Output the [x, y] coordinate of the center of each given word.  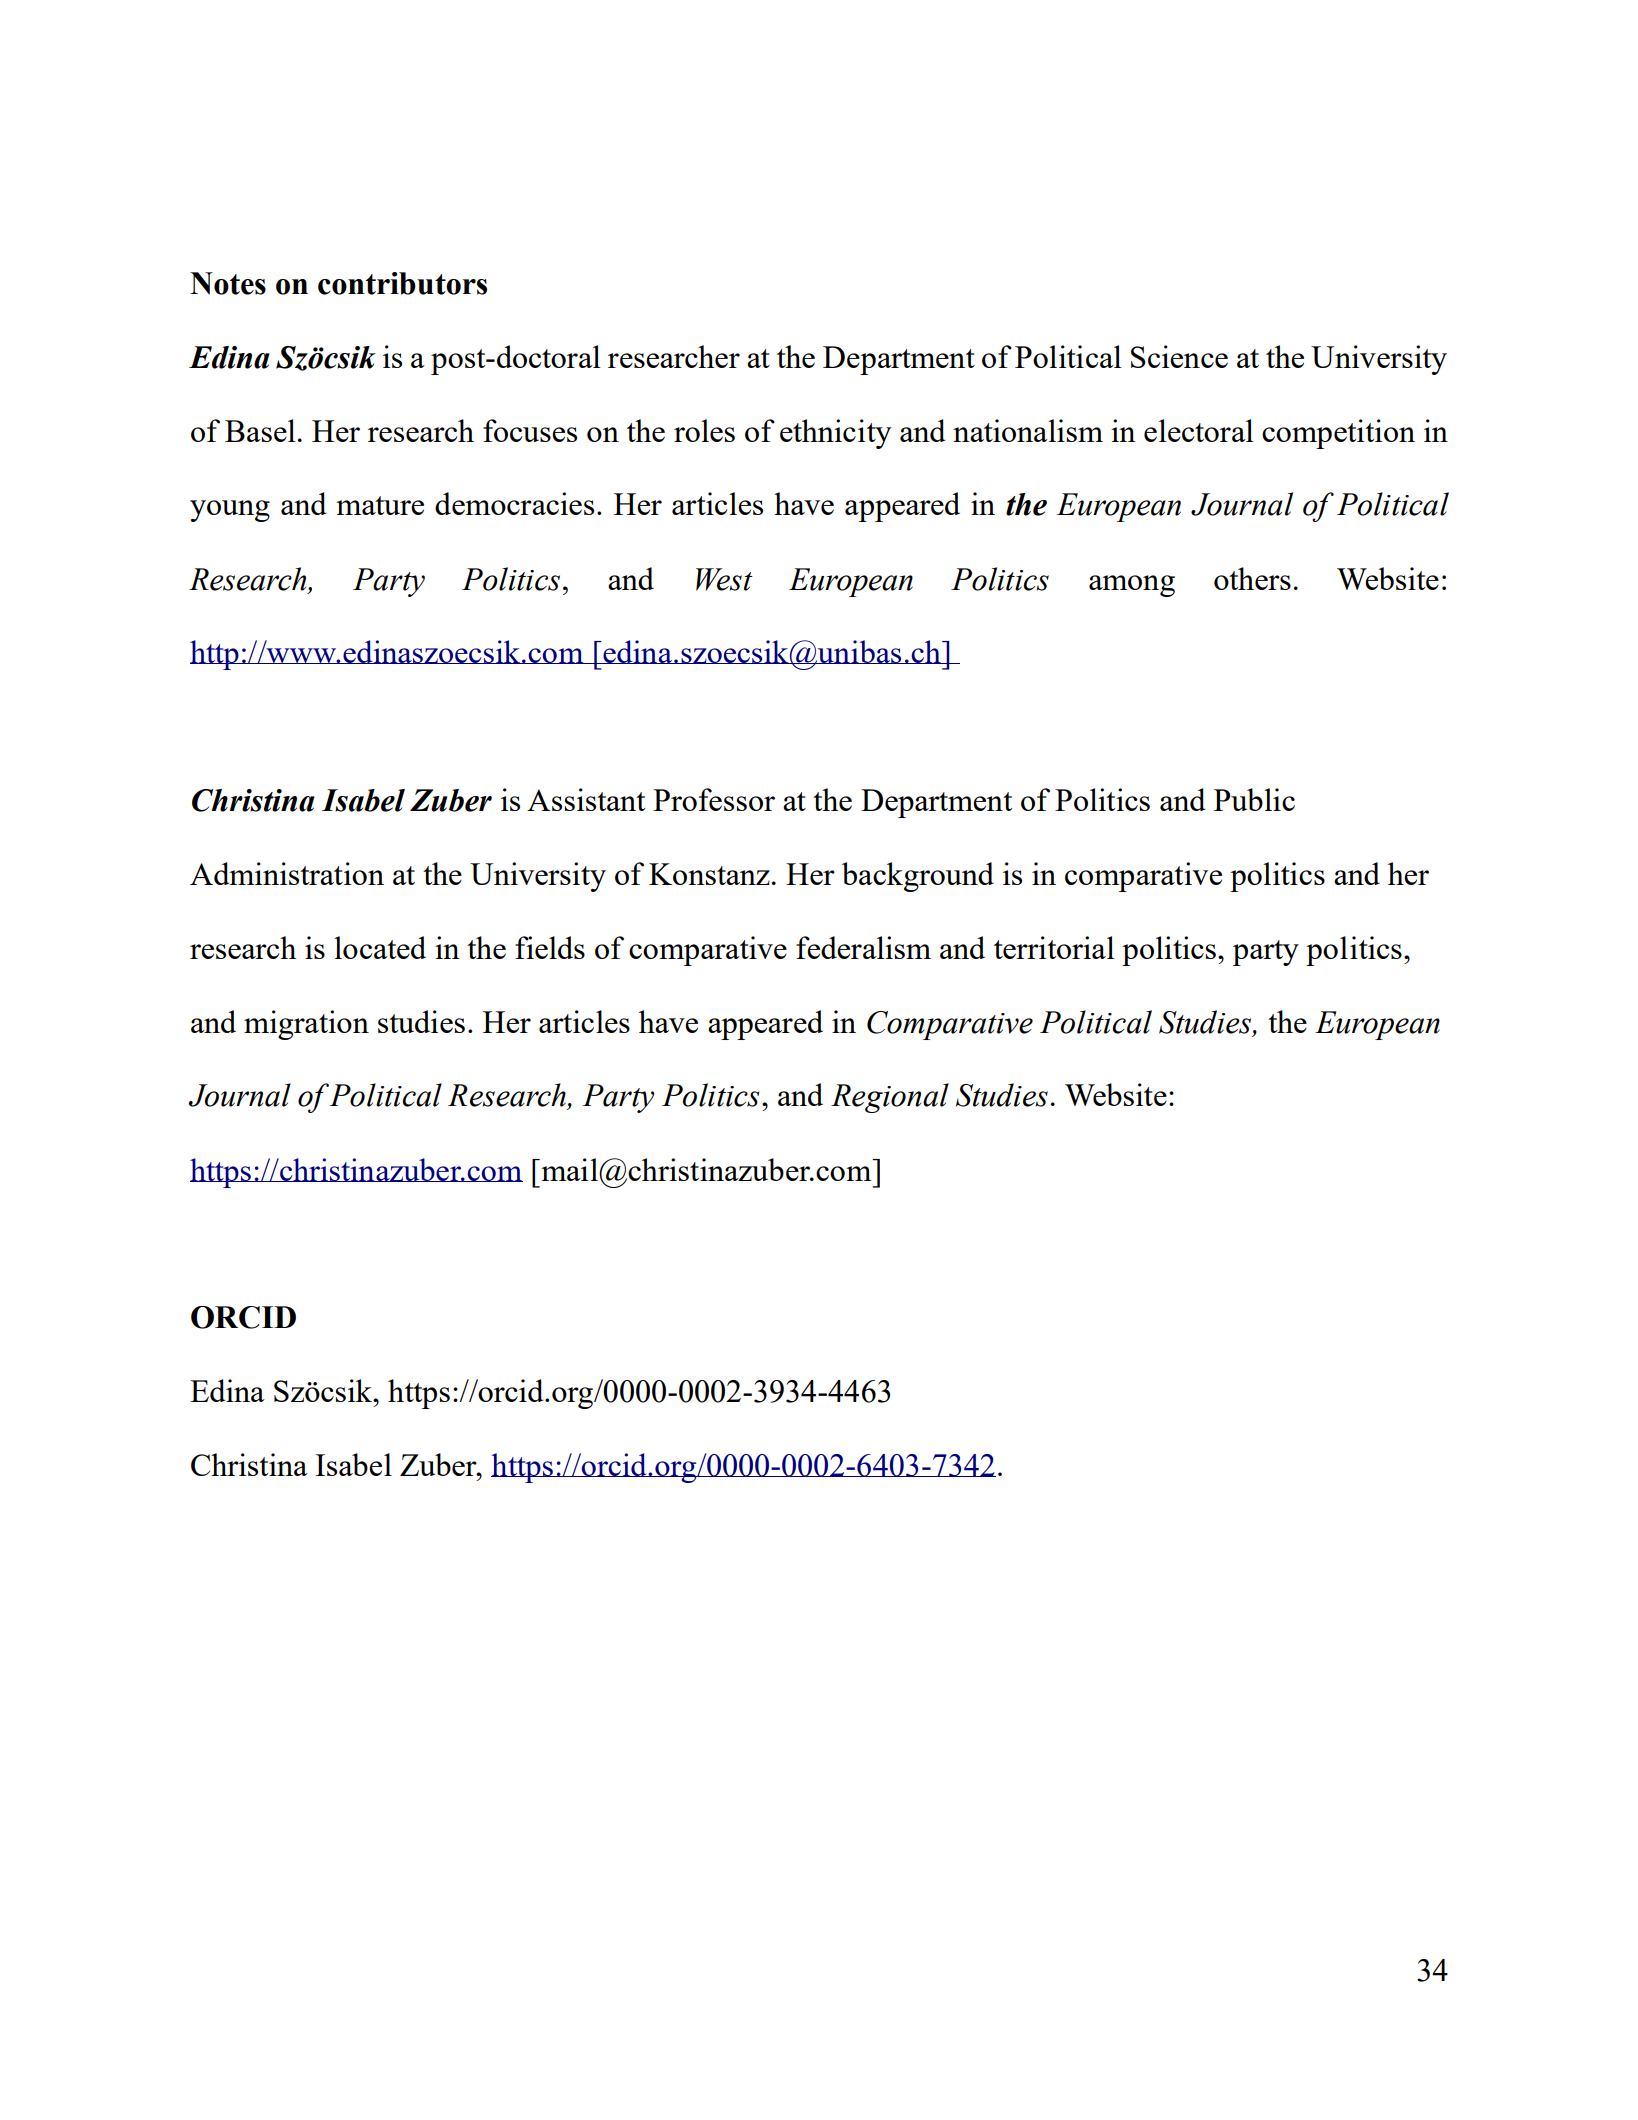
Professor [714, 799]
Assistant [586, 799]
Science [1179, 356]
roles [704, 430]
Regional [890, 1098]
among [1132, 586]
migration [306, 1025]
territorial [1054, 947]
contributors [402, 283]
